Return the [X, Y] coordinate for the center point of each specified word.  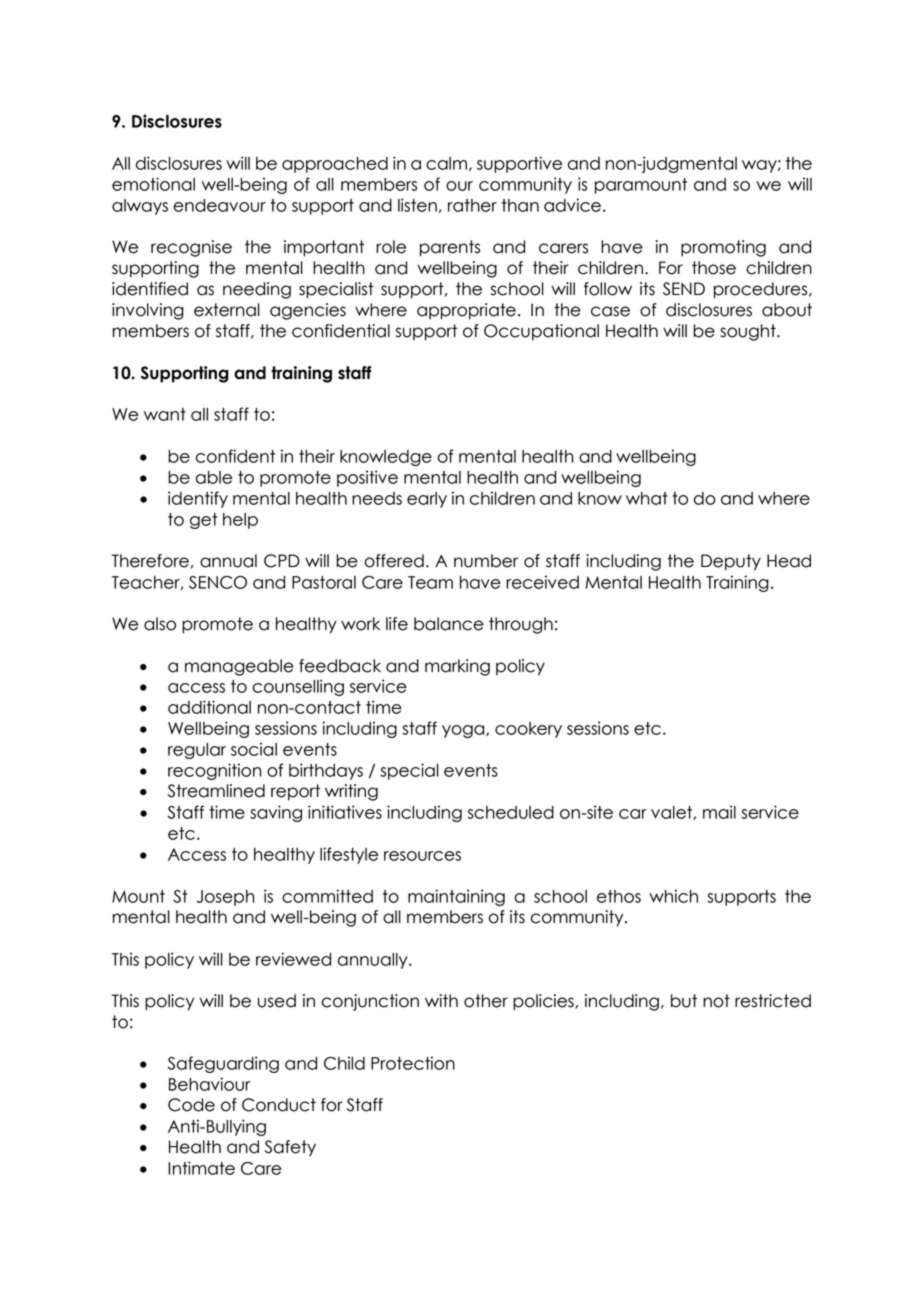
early [427, 500]
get [203, 521]
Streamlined [216, 791]
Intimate [201, 1168]
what [647, 498]
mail [719, 812]
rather [472, 205]
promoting [723, 248]
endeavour [220, 205]
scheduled [511, 812]
